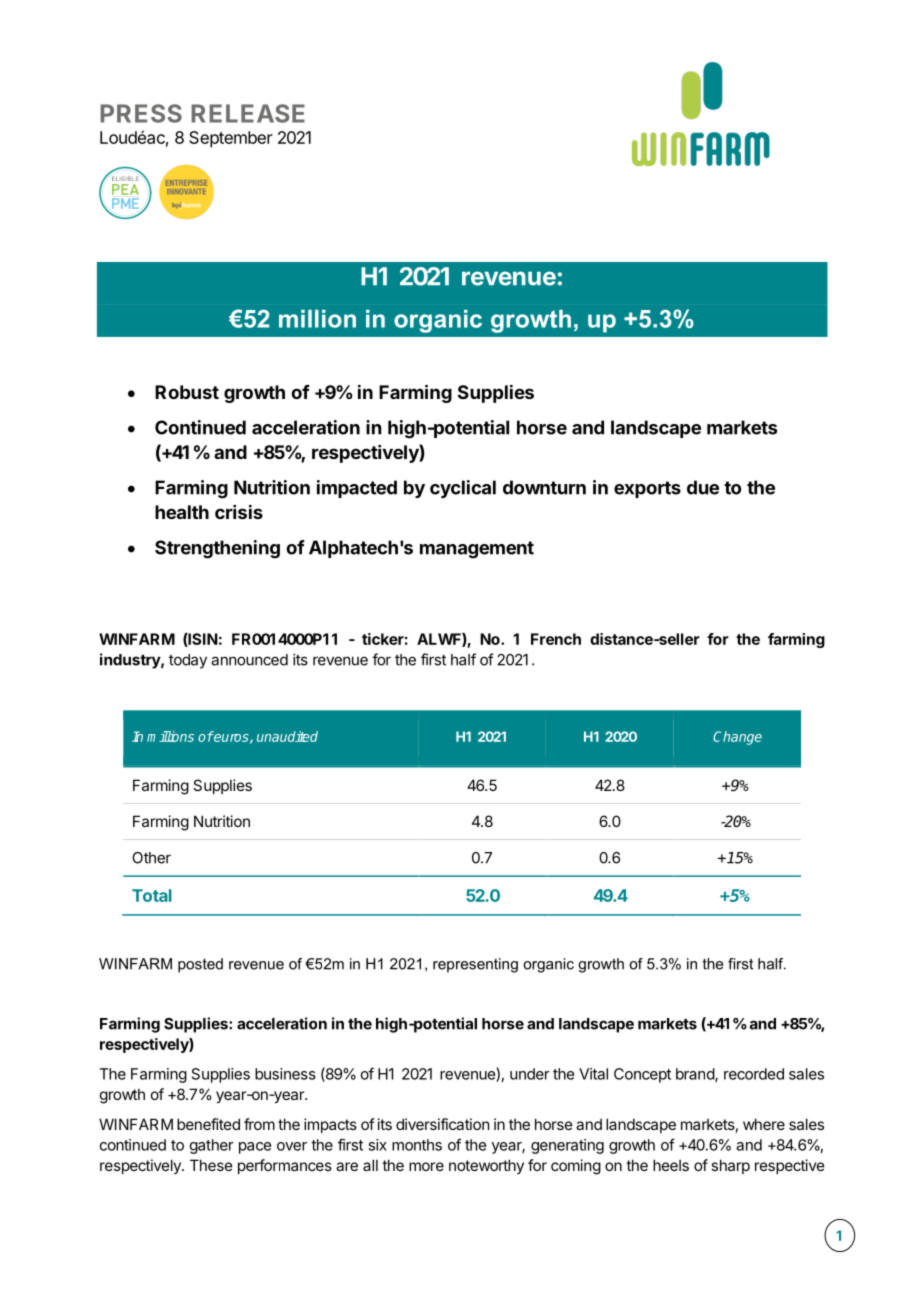 This page has height=1308, width=924. What do you see at coordinates (737, 738) in the page?
I see `Change` at bounding box center [737, 738].
